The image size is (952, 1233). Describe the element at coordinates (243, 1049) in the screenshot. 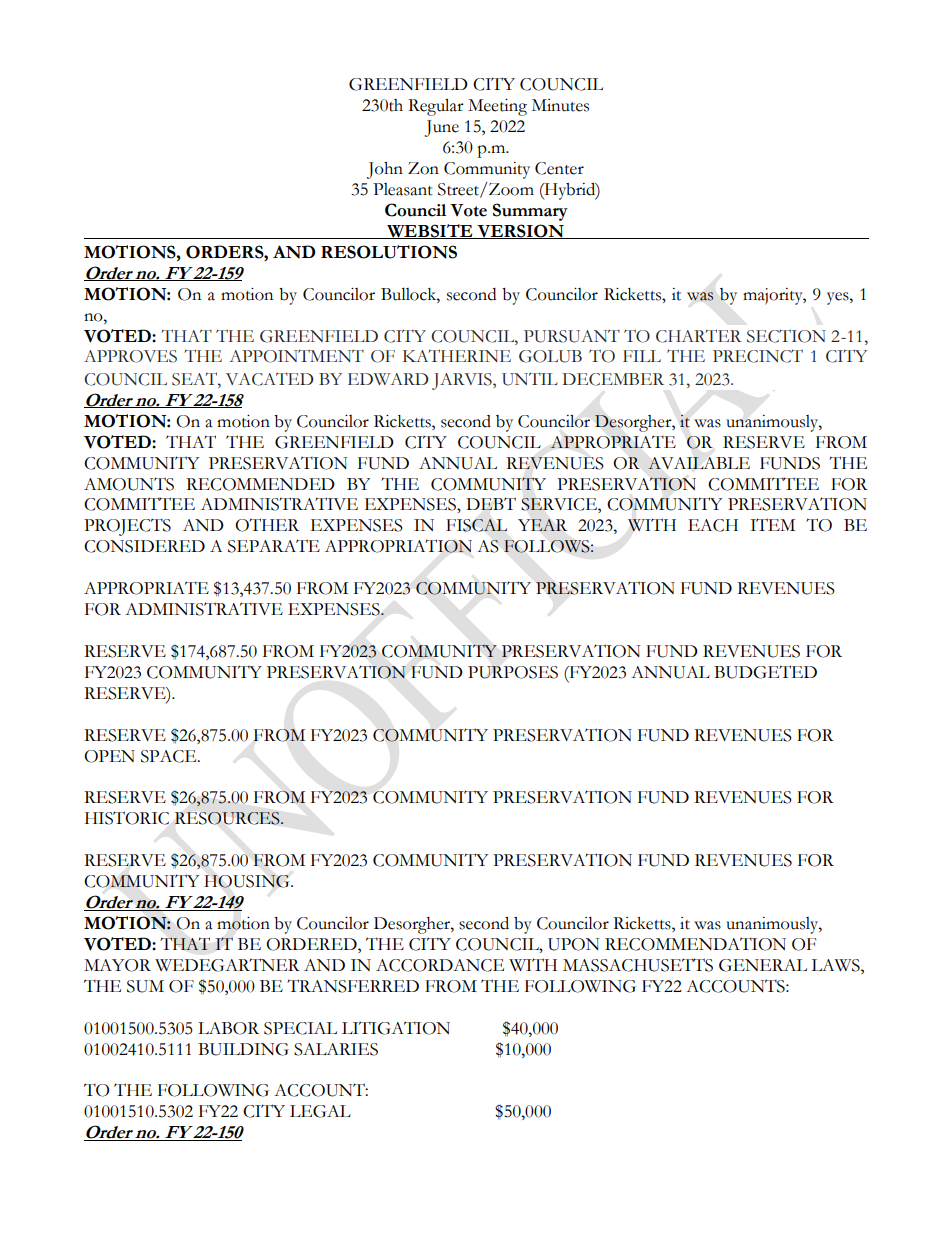

I see `BUILDING` at that location.
